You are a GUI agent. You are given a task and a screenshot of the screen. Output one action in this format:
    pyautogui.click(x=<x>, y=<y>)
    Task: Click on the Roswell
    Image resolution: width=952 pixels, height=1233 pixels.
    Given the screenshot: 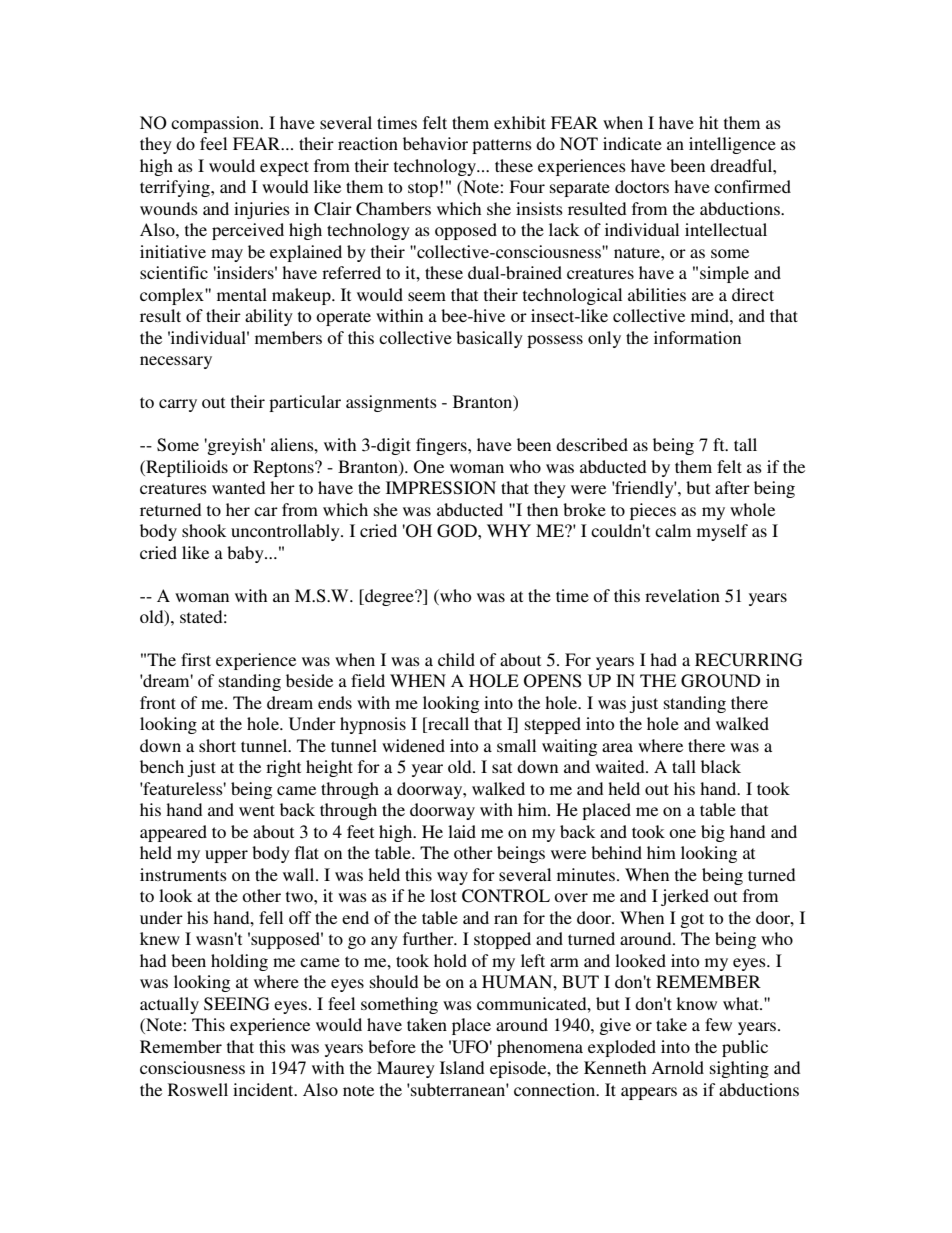 What is the action you would take?
    pyautogui.click(x=198, y=1089)
